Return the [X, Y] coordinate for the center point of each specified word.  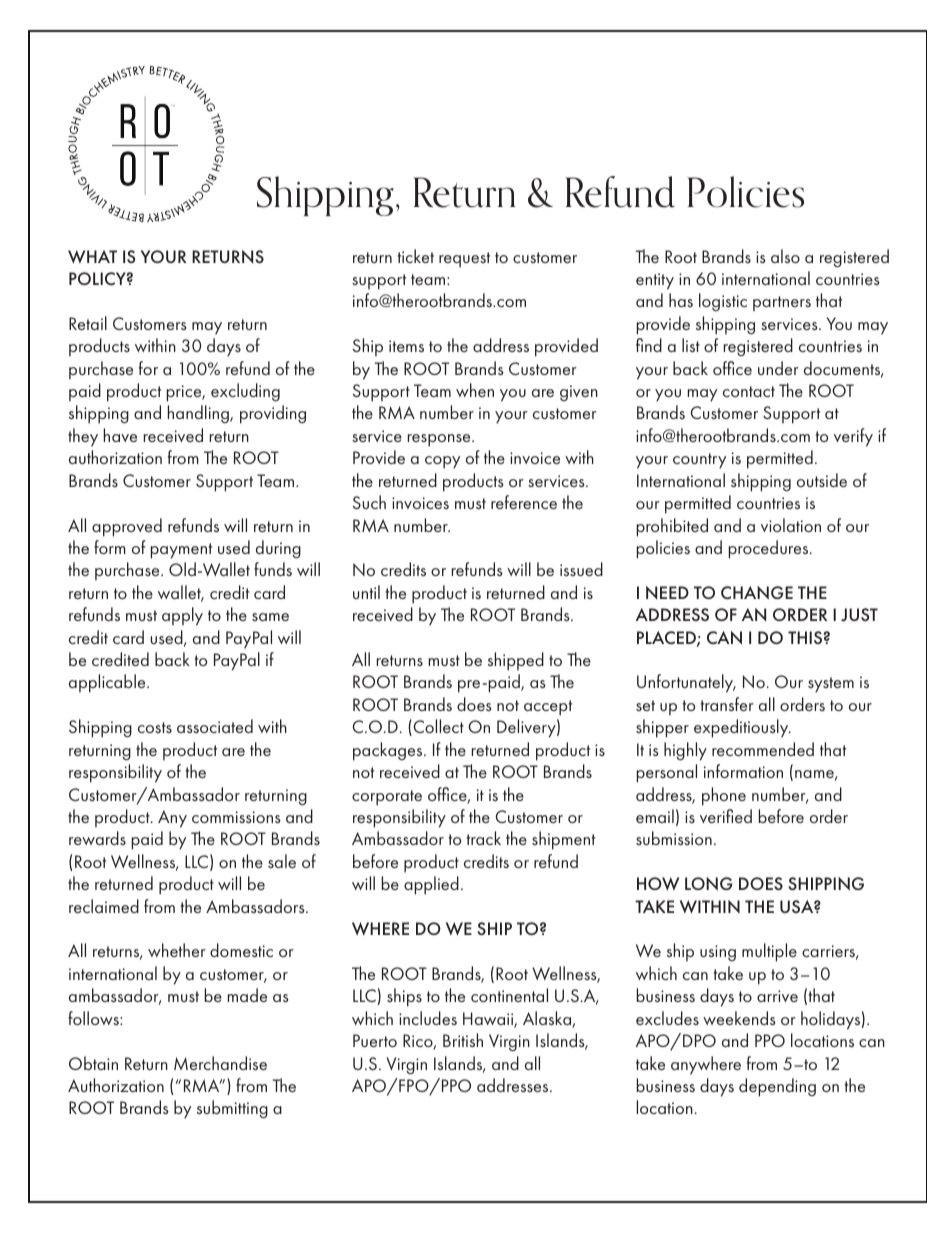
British [463, 1040]
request [464, 260]
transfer [727, 704]
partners [782, 303]
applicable [108, 683]
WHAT [92, 257]
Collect [437, 727]
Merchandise [220, 1063]
